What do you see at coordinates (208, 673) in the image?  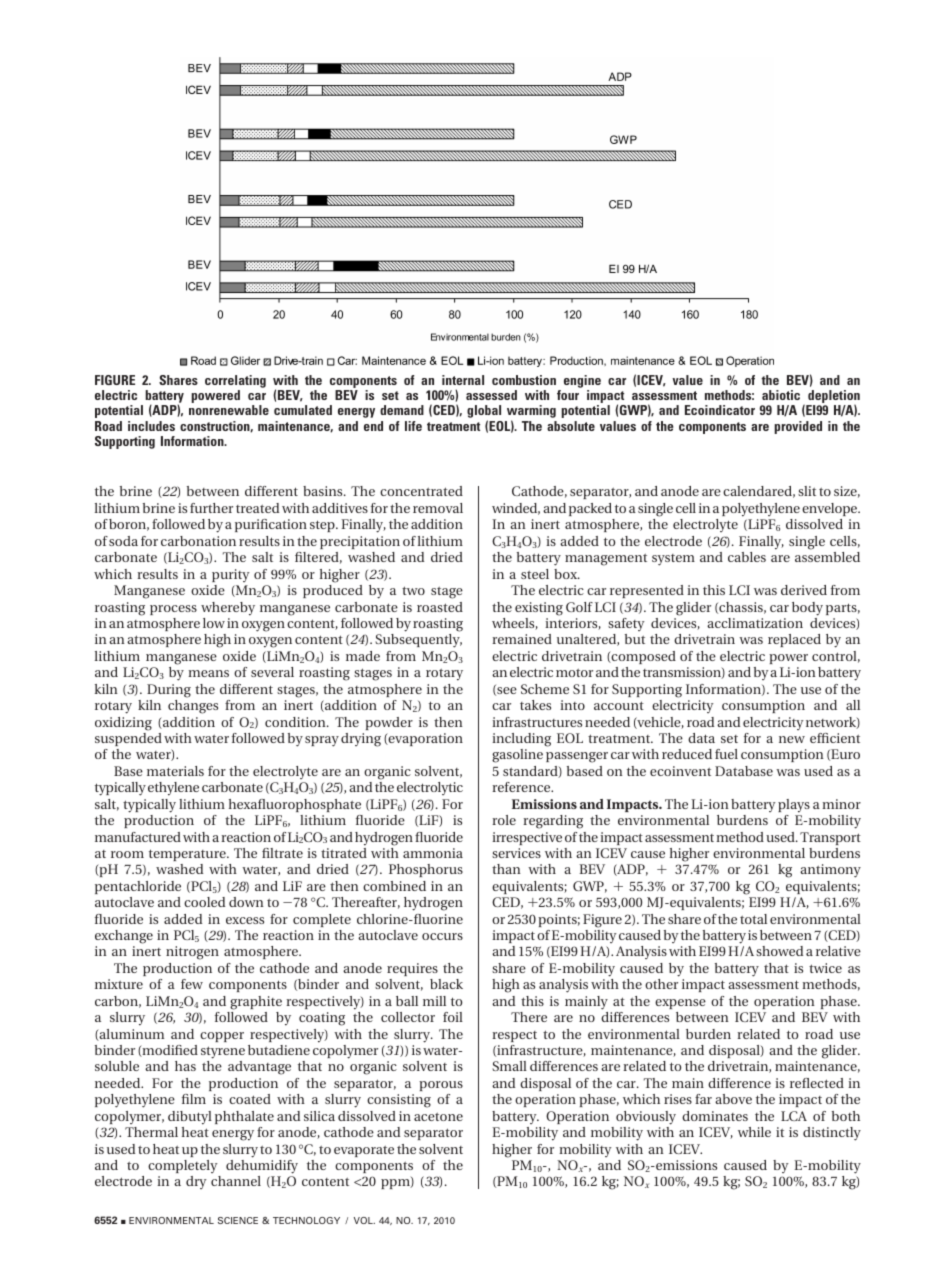 I see `means` at bounding box center [208, 673].
